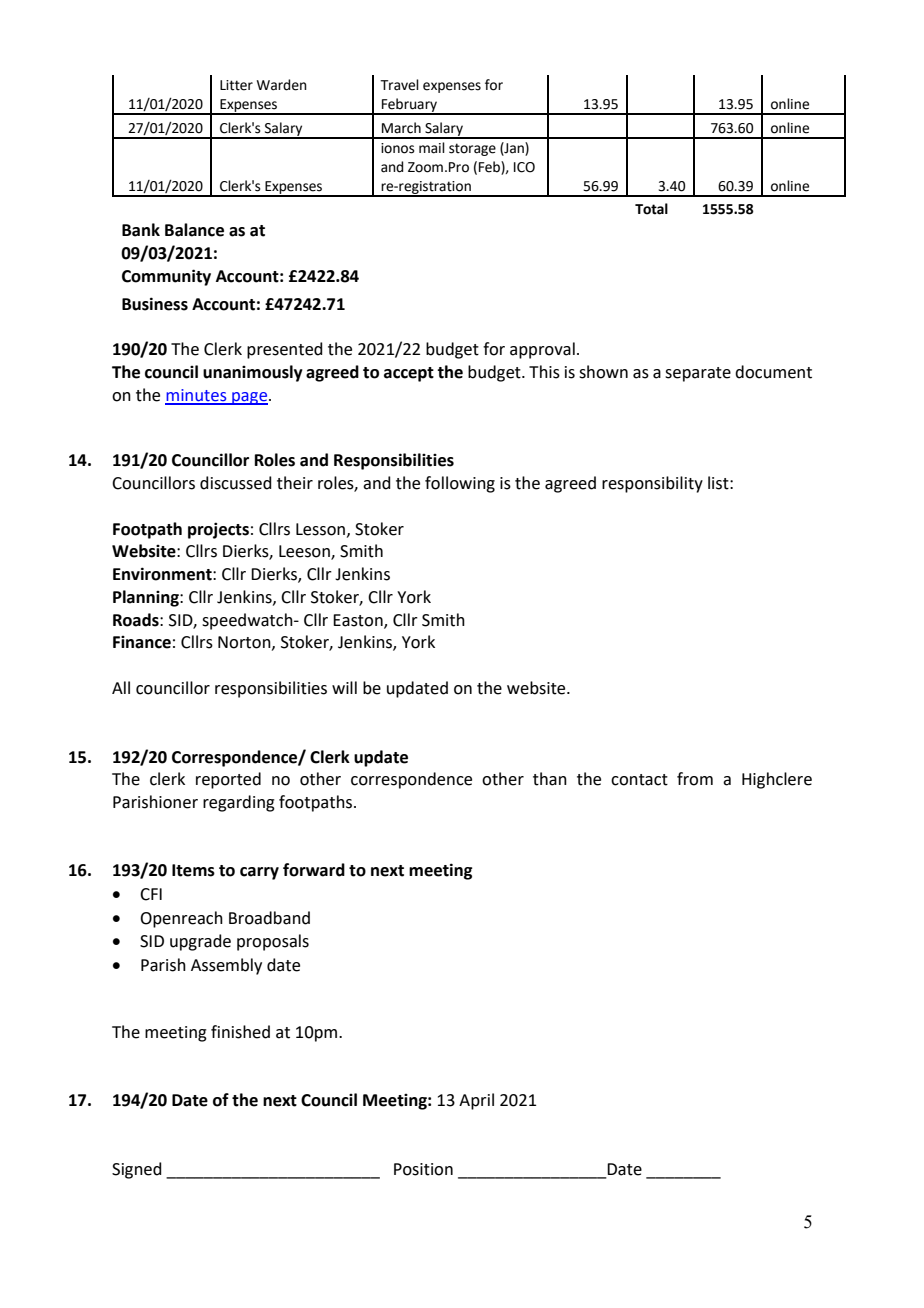 This screenshot has width=924, height=1308. Describe the element at coordinates (137, 1170) in the screenshot. I see `Signed` at that location.
